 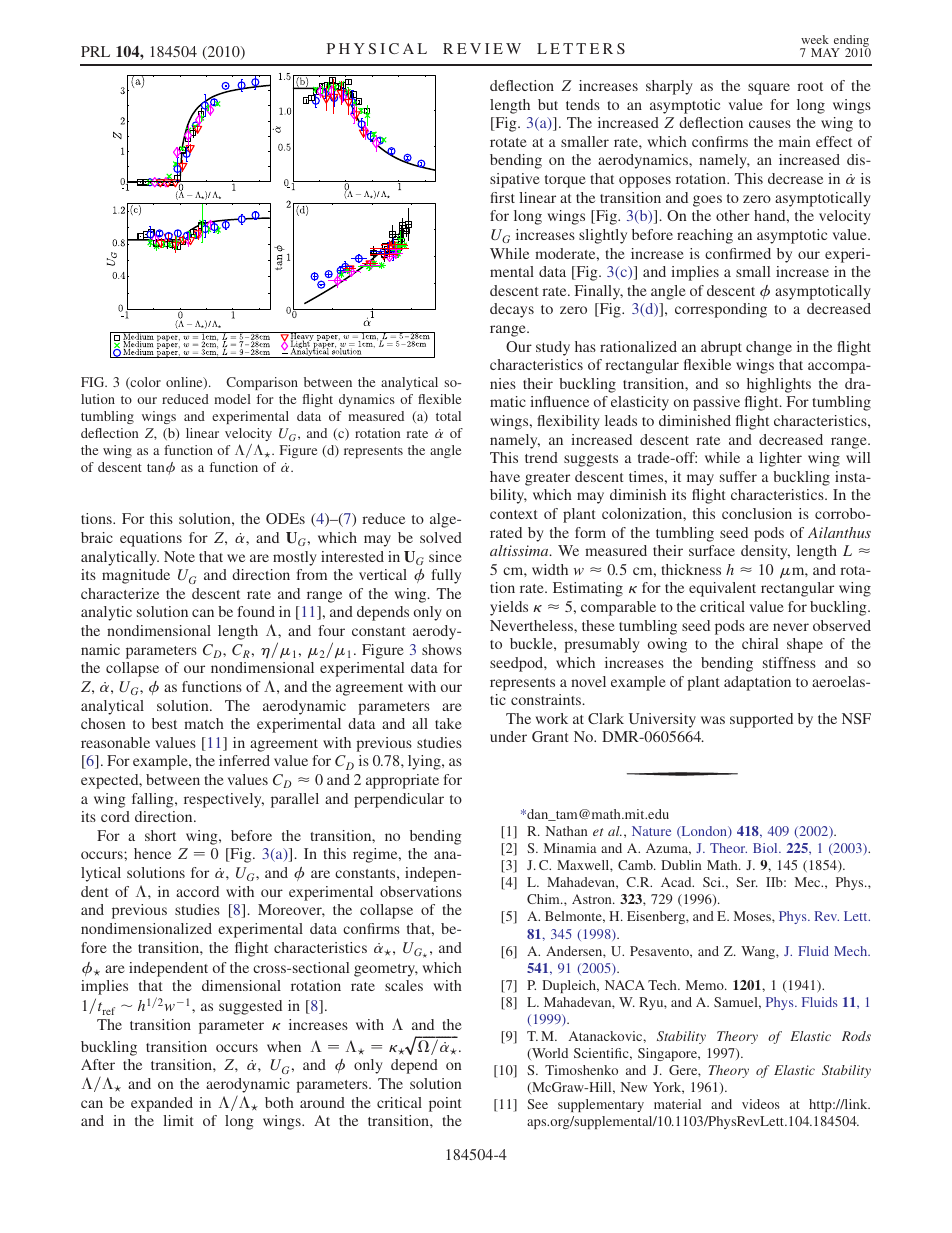 I want to click on square, so click(x=769, y=89).
